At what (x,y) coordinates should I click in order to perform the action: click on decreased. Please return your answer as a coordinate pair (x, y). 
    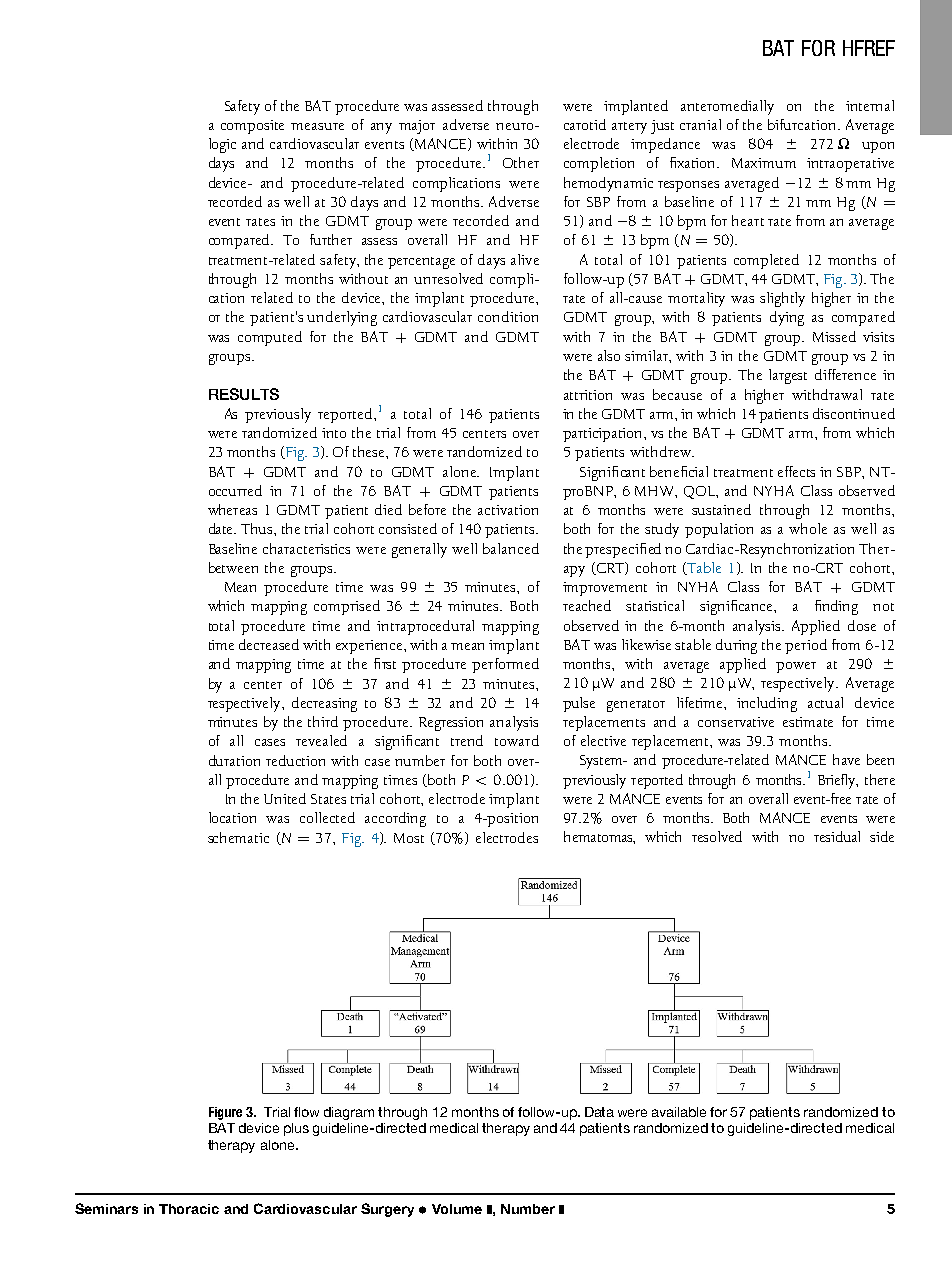
    Looking at the image, I should click on (269, 644).
